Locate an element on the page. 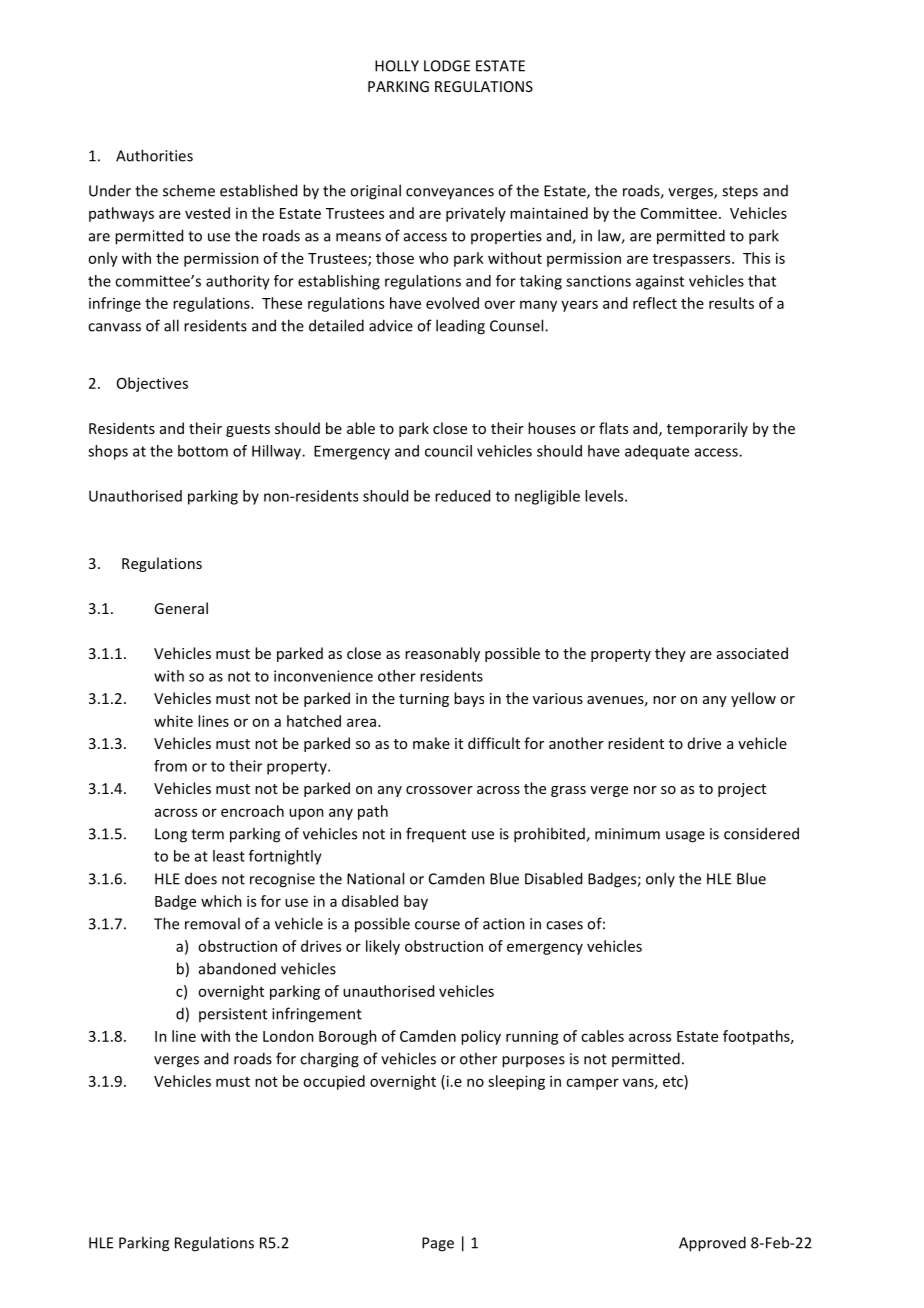 The image size is (924, 1308). project is located at coordinates (742, 790).
